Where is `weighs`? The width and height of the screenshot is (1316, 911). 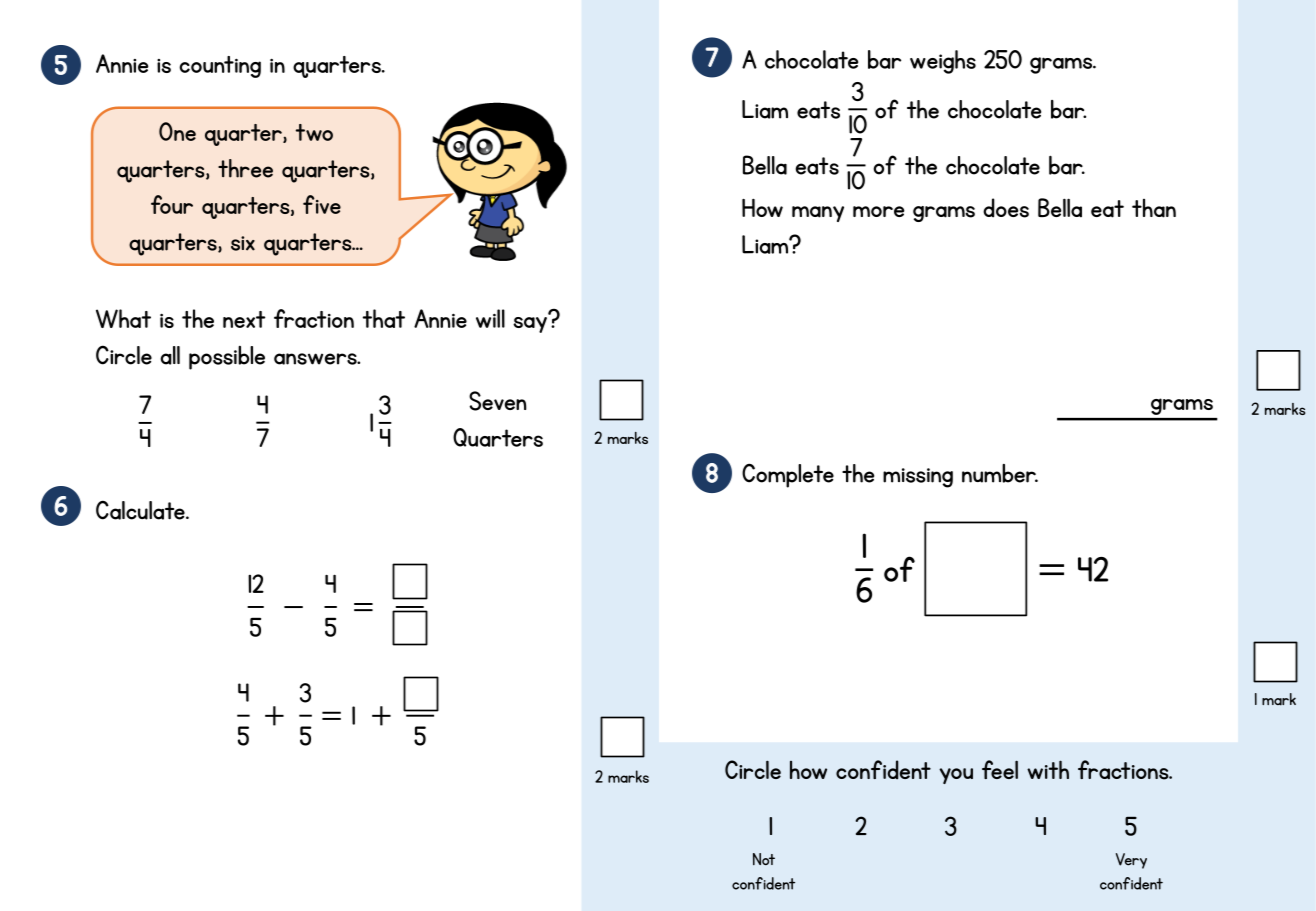
weighs is located at coordinates (943, 62).
